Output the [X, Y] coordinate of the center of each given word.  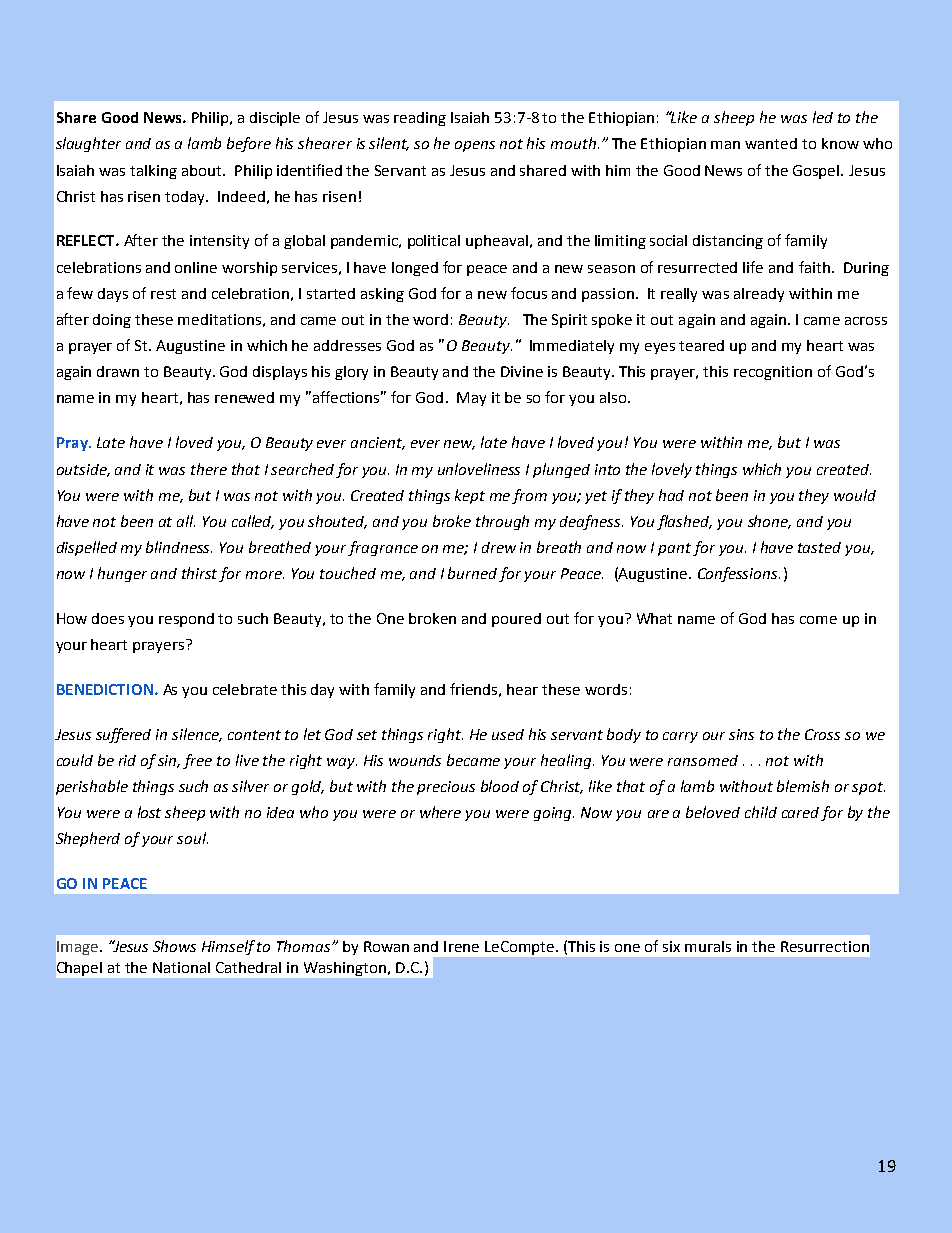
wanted [771, 143]
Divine [522, 371]
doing [112, 321]
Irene [461, 946]
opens [475, 146]
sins [741, 734]
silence [197, 735]
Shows [174, 946]
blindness [179, 547]
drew [499, 547]
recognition [773, 373]
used [508, 734]
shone [769, 522]
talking [153, 172]
